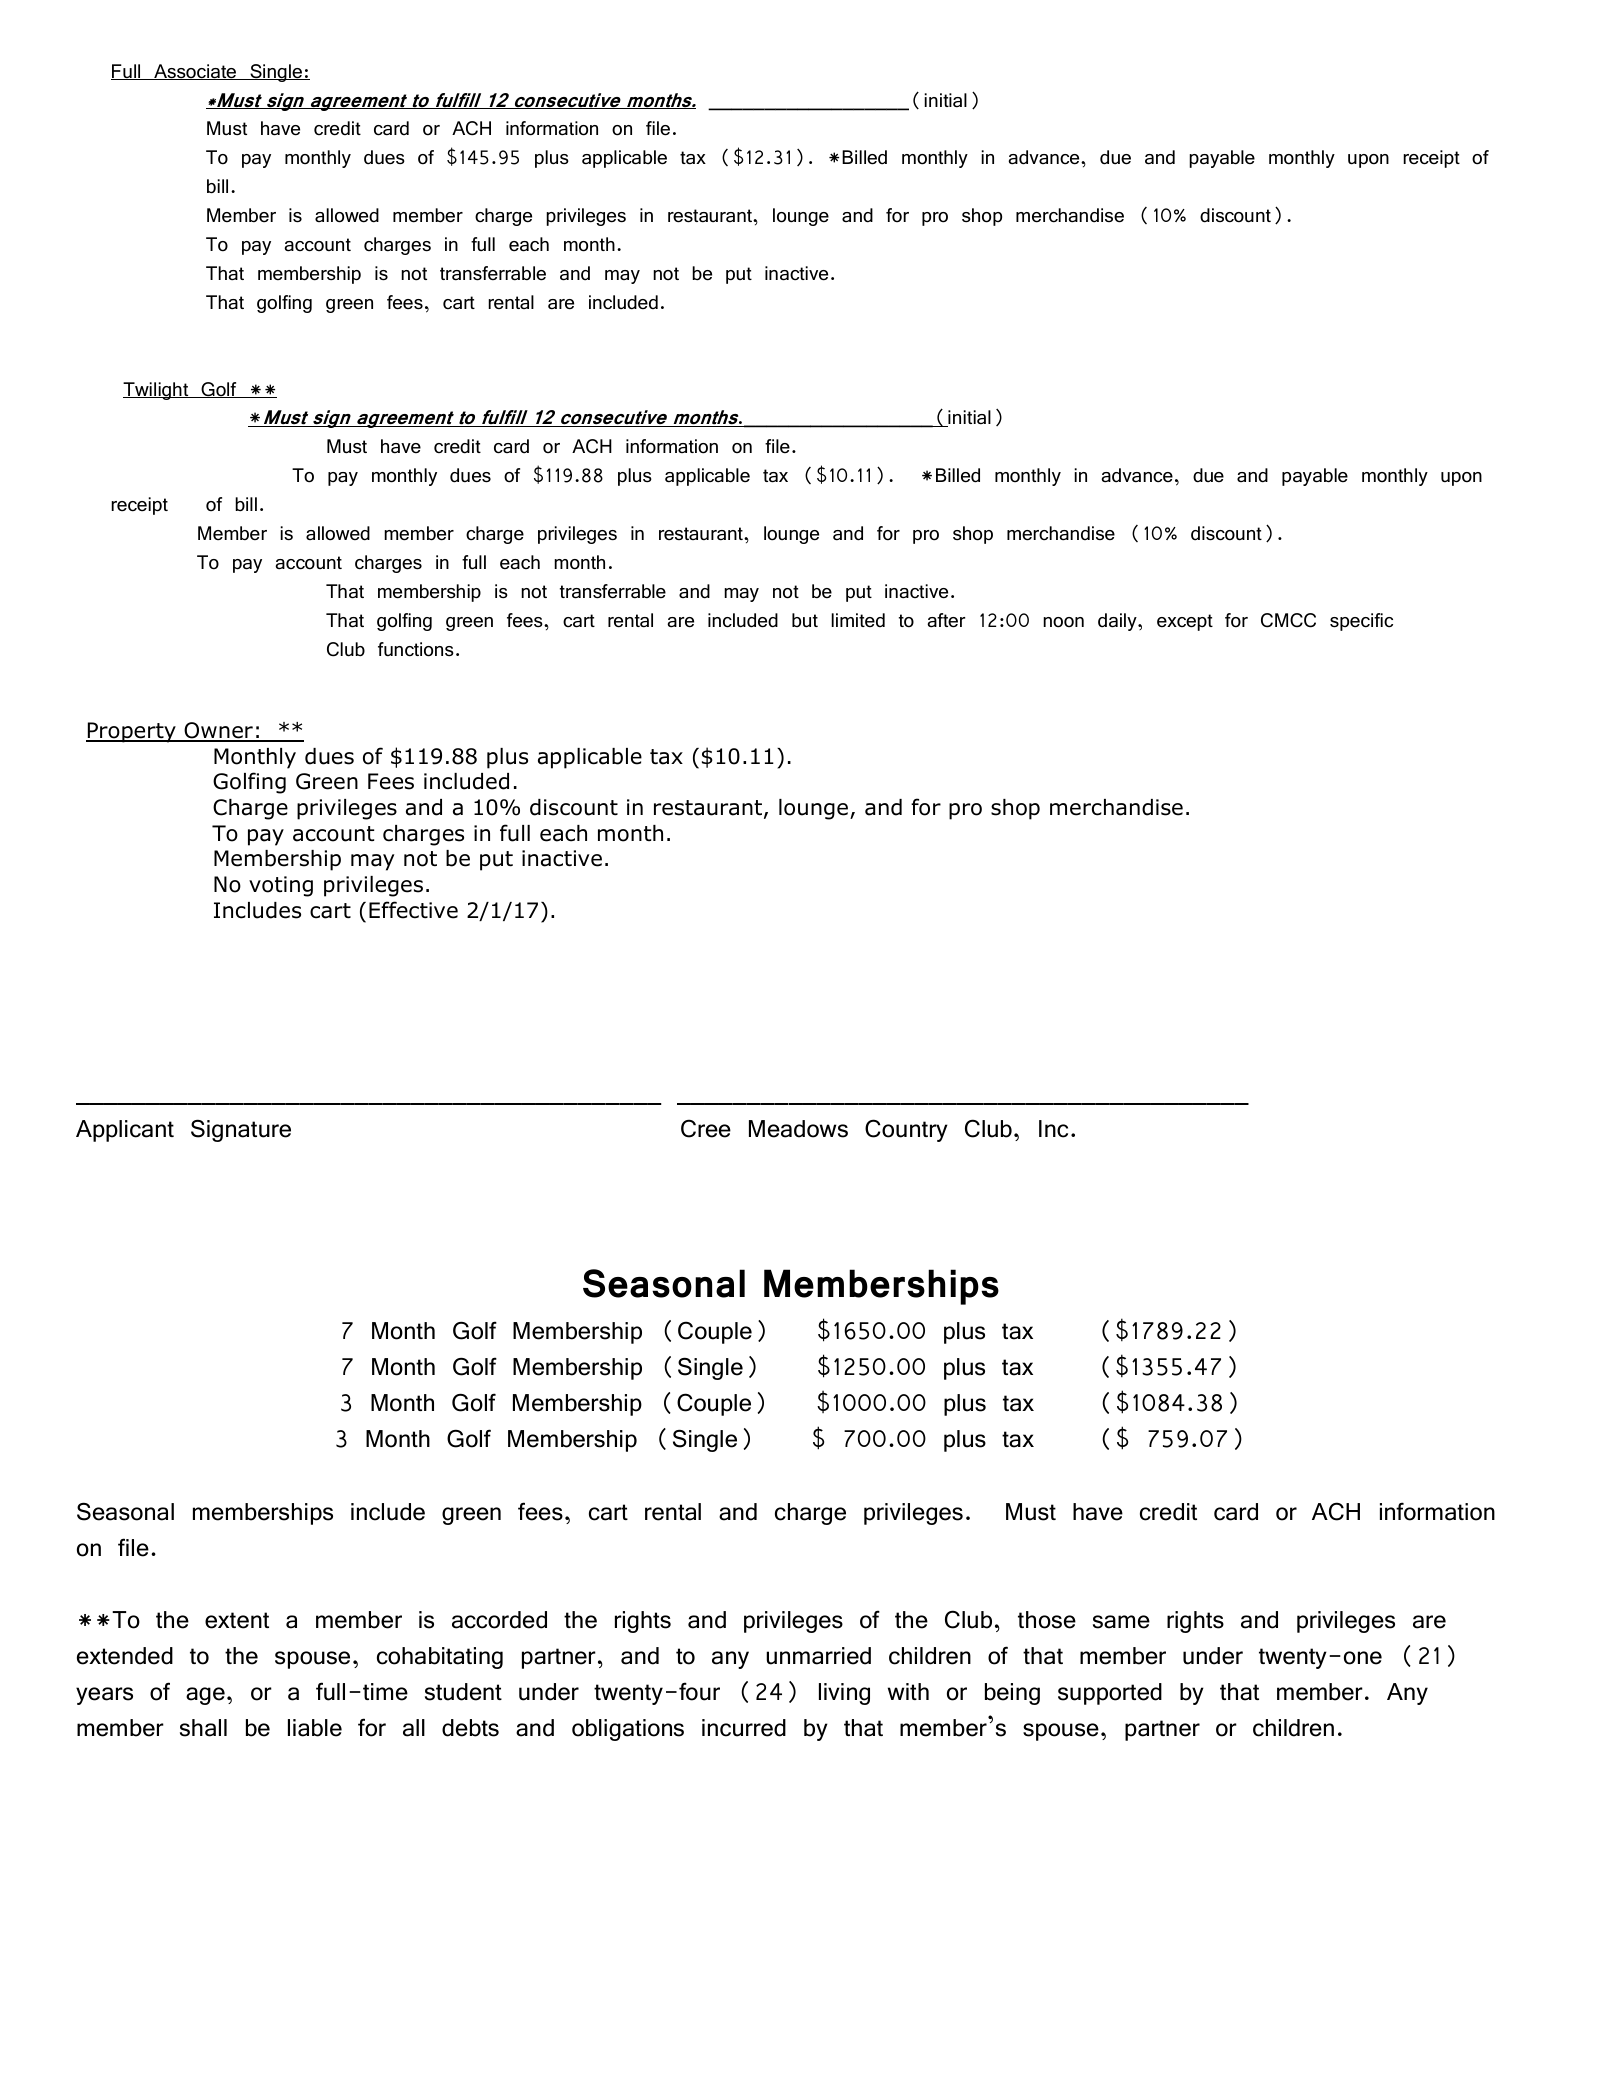 The width and height of the screenshot is (1620, 2096). What do you see at coordinates (195, 72) in the screenshot?
I see `Associate` at bounding box center [195, 72].
